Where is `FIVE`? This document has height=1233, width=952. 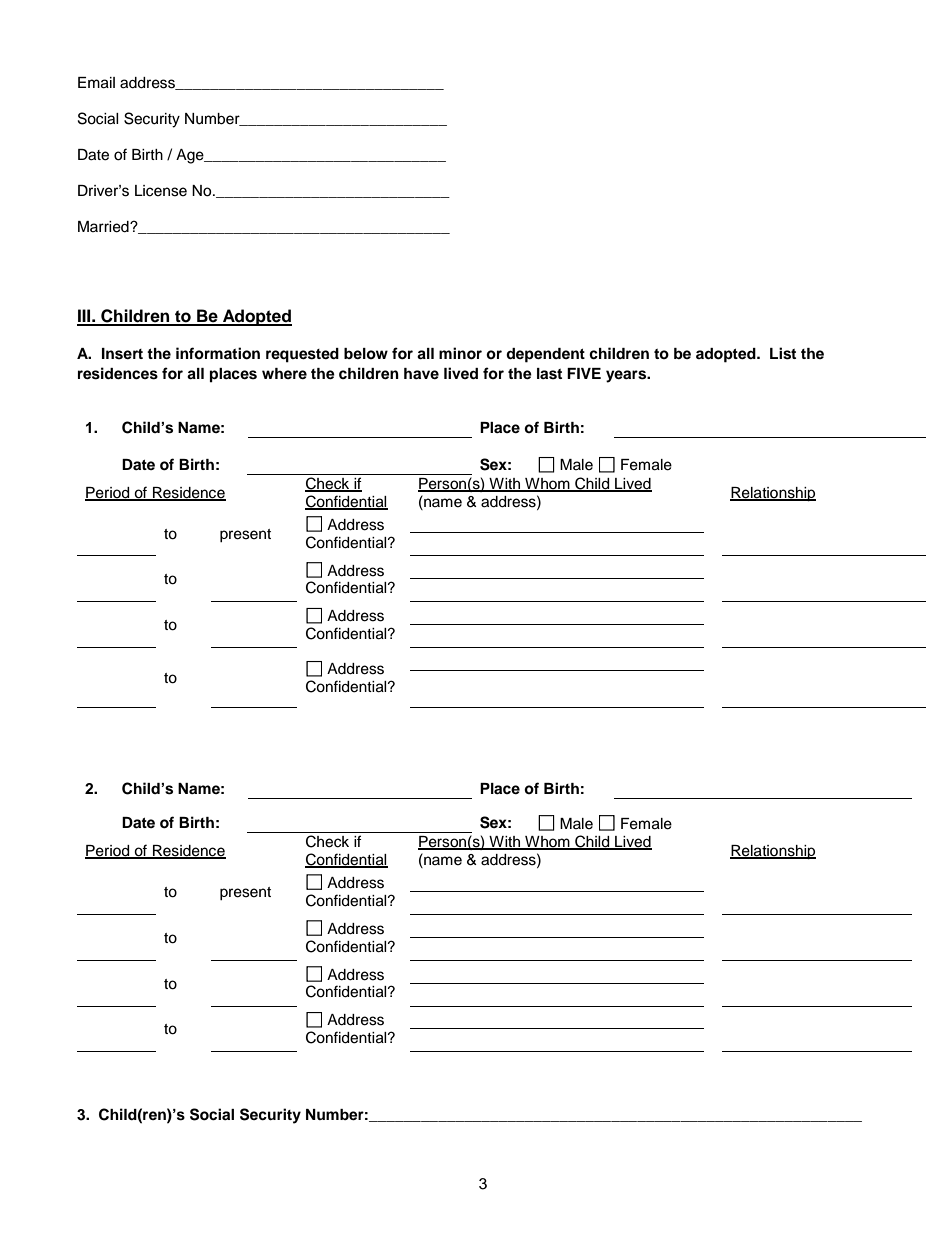 FIVE is located at coordinates (584, 373).
